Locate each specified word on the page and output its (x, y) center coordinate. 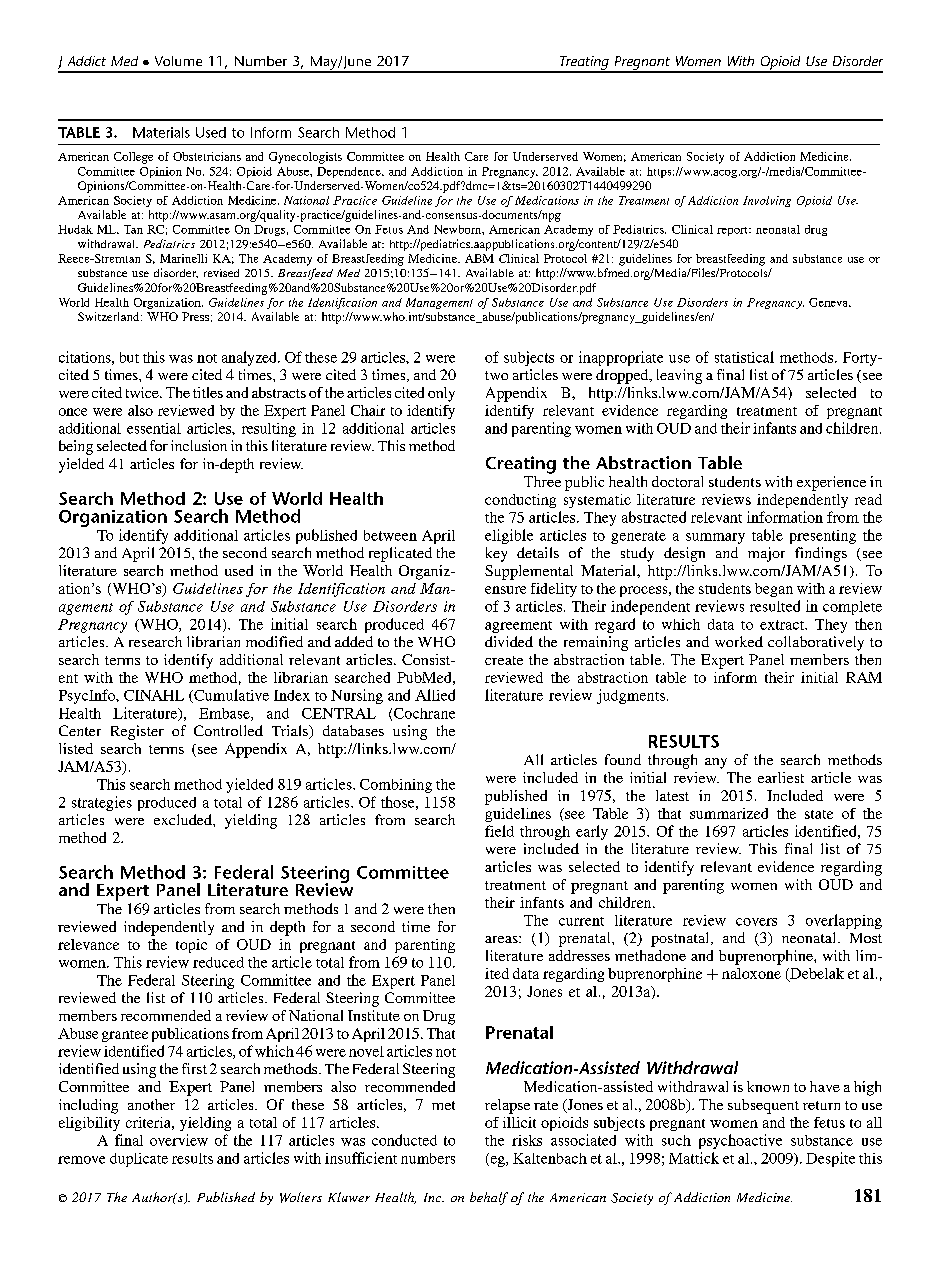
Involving (767, 201)
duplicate (139, 1160)
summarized (729, 813)
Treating (584, 64)
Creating (521, 465)
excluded (184, 819)
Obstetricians (207, 156)
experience (831, 483)
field (499, 831)
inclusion (199, 445)
